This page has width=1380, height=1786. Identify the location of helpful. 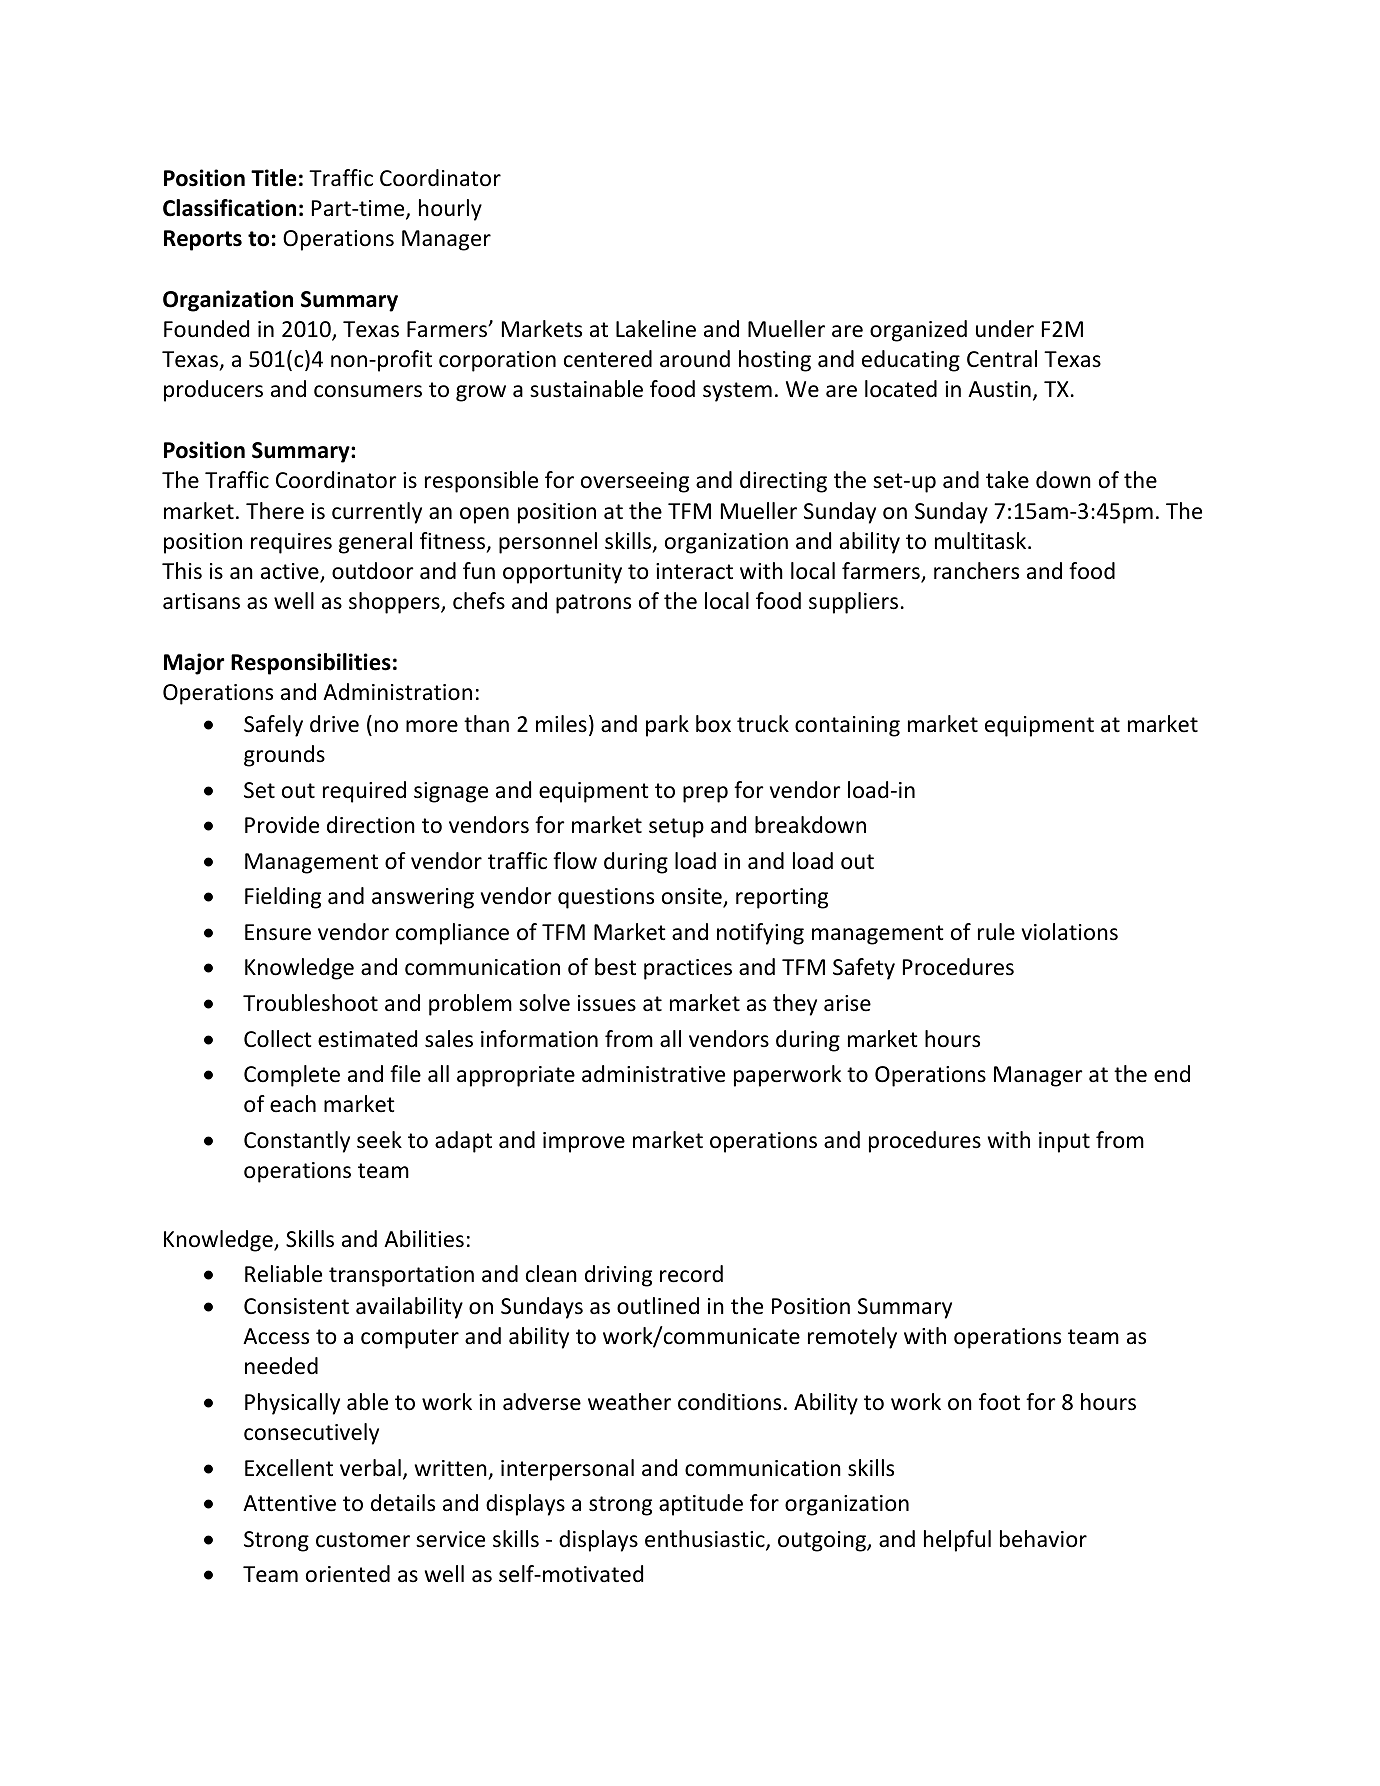
(957, 1541).
